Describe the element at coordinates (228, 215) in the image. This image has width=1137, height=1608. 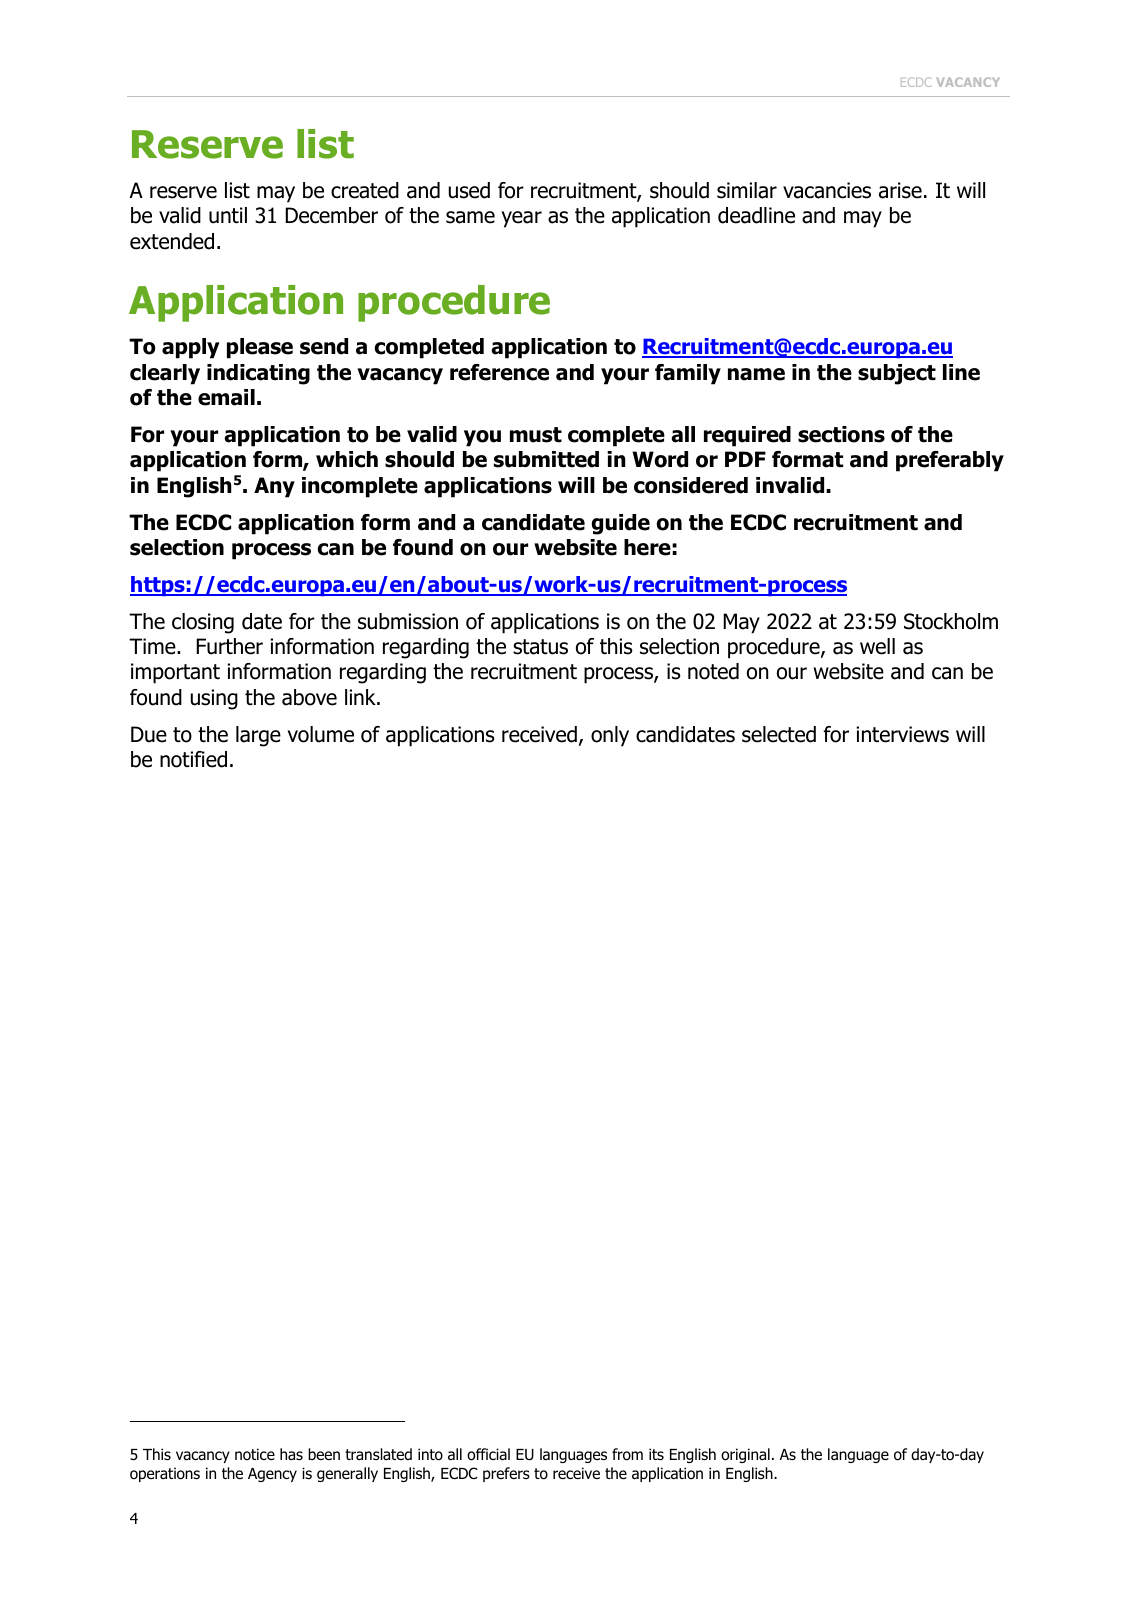
I see `until` at that location.
